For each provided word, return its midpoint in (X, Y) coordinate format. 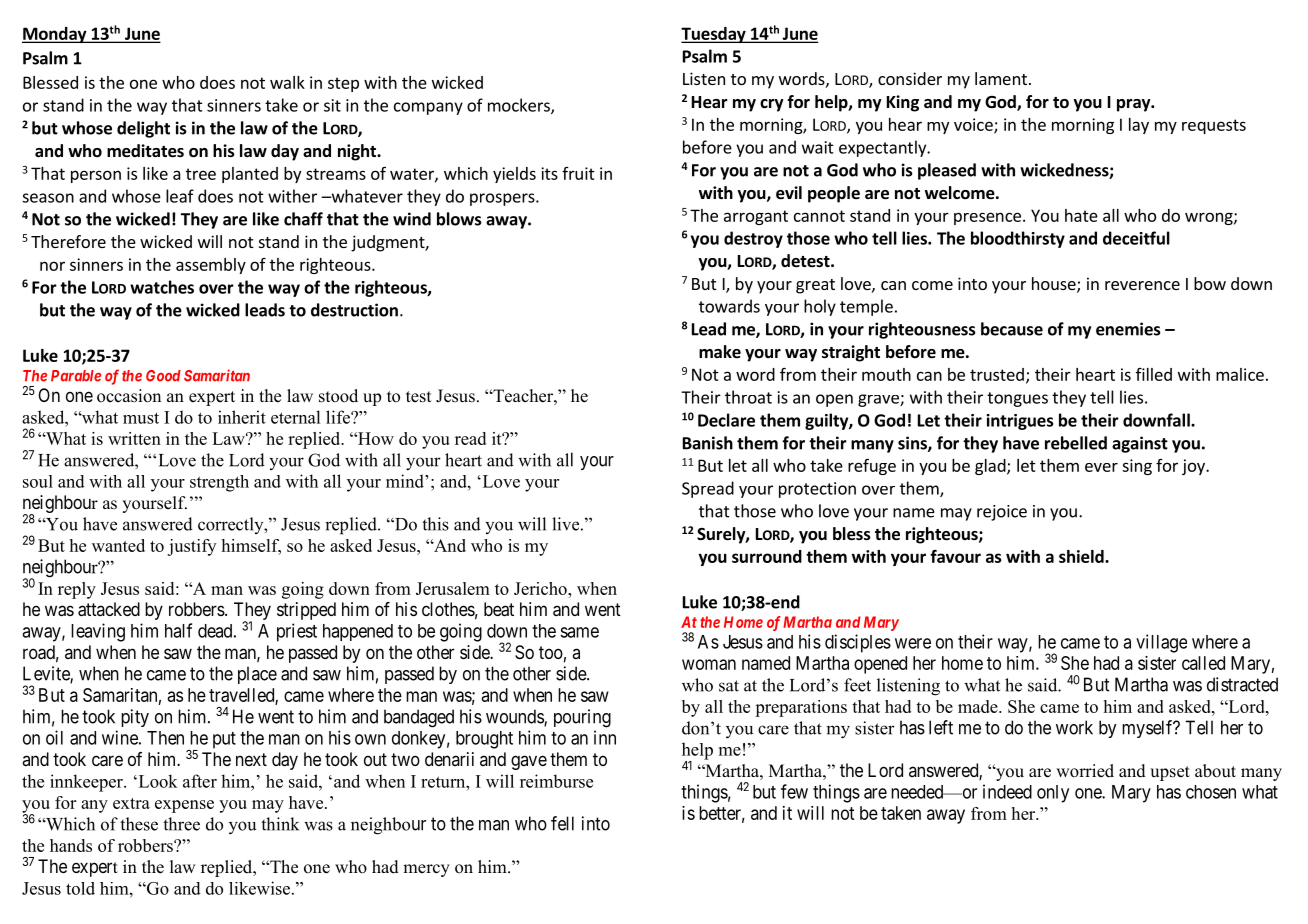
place (257, 675)
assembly (211, 266)
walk (287, 82)
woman (709, 664)
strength (219, 483)
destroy (753, 239)
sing (1137, 467)
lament (1001, 78)
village (1161, 643)
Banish (708, 443)
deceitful (1136, 238)
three (181, 824)
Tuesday (714, 35)
